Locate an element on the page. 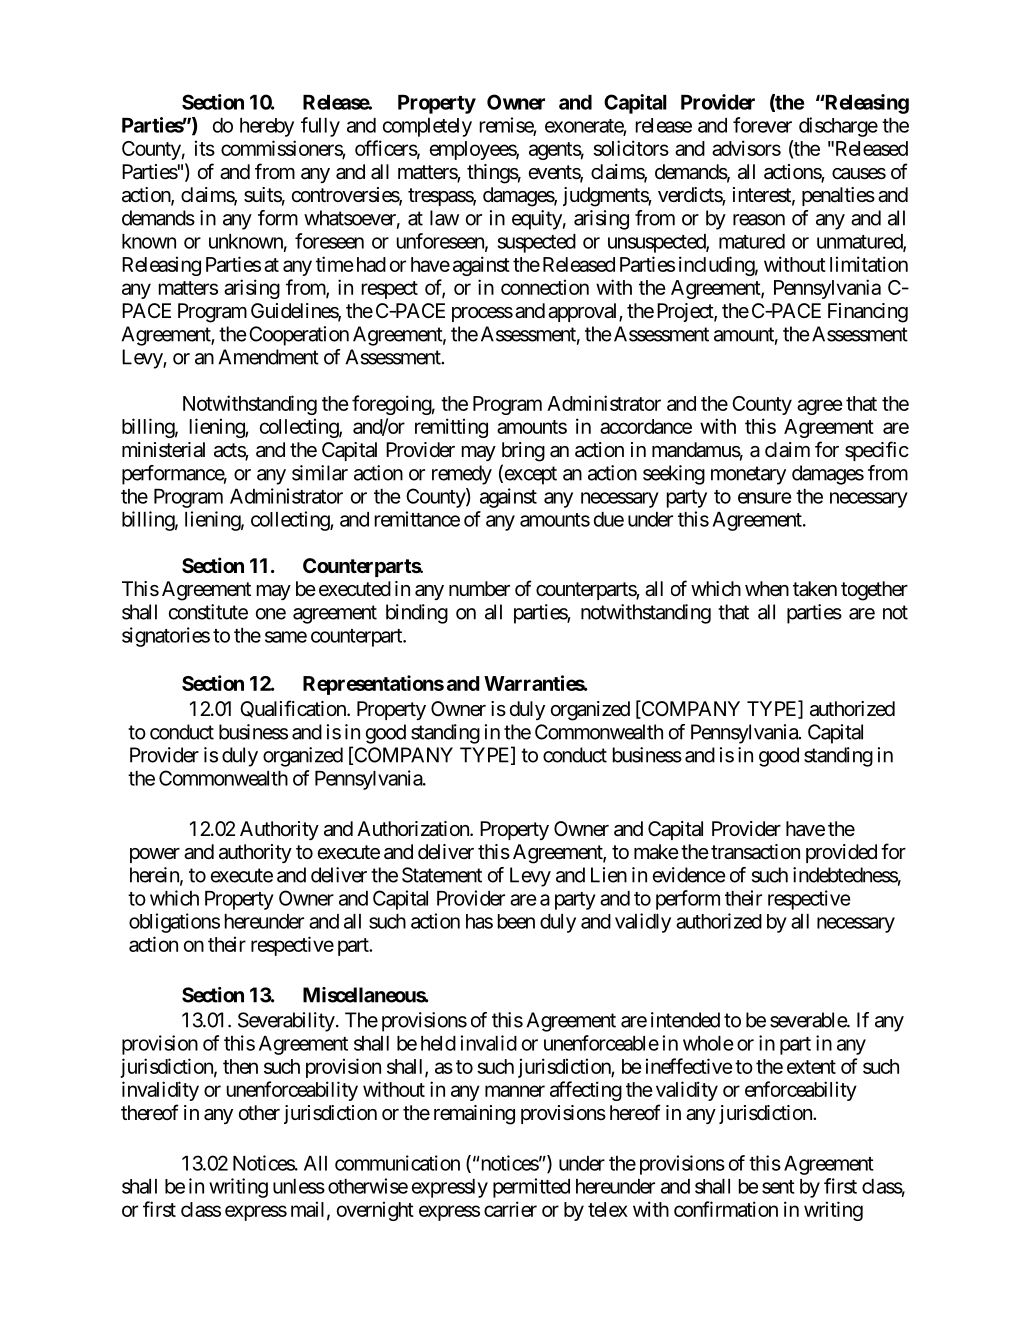  provided is located at coordinates (841, 853).
